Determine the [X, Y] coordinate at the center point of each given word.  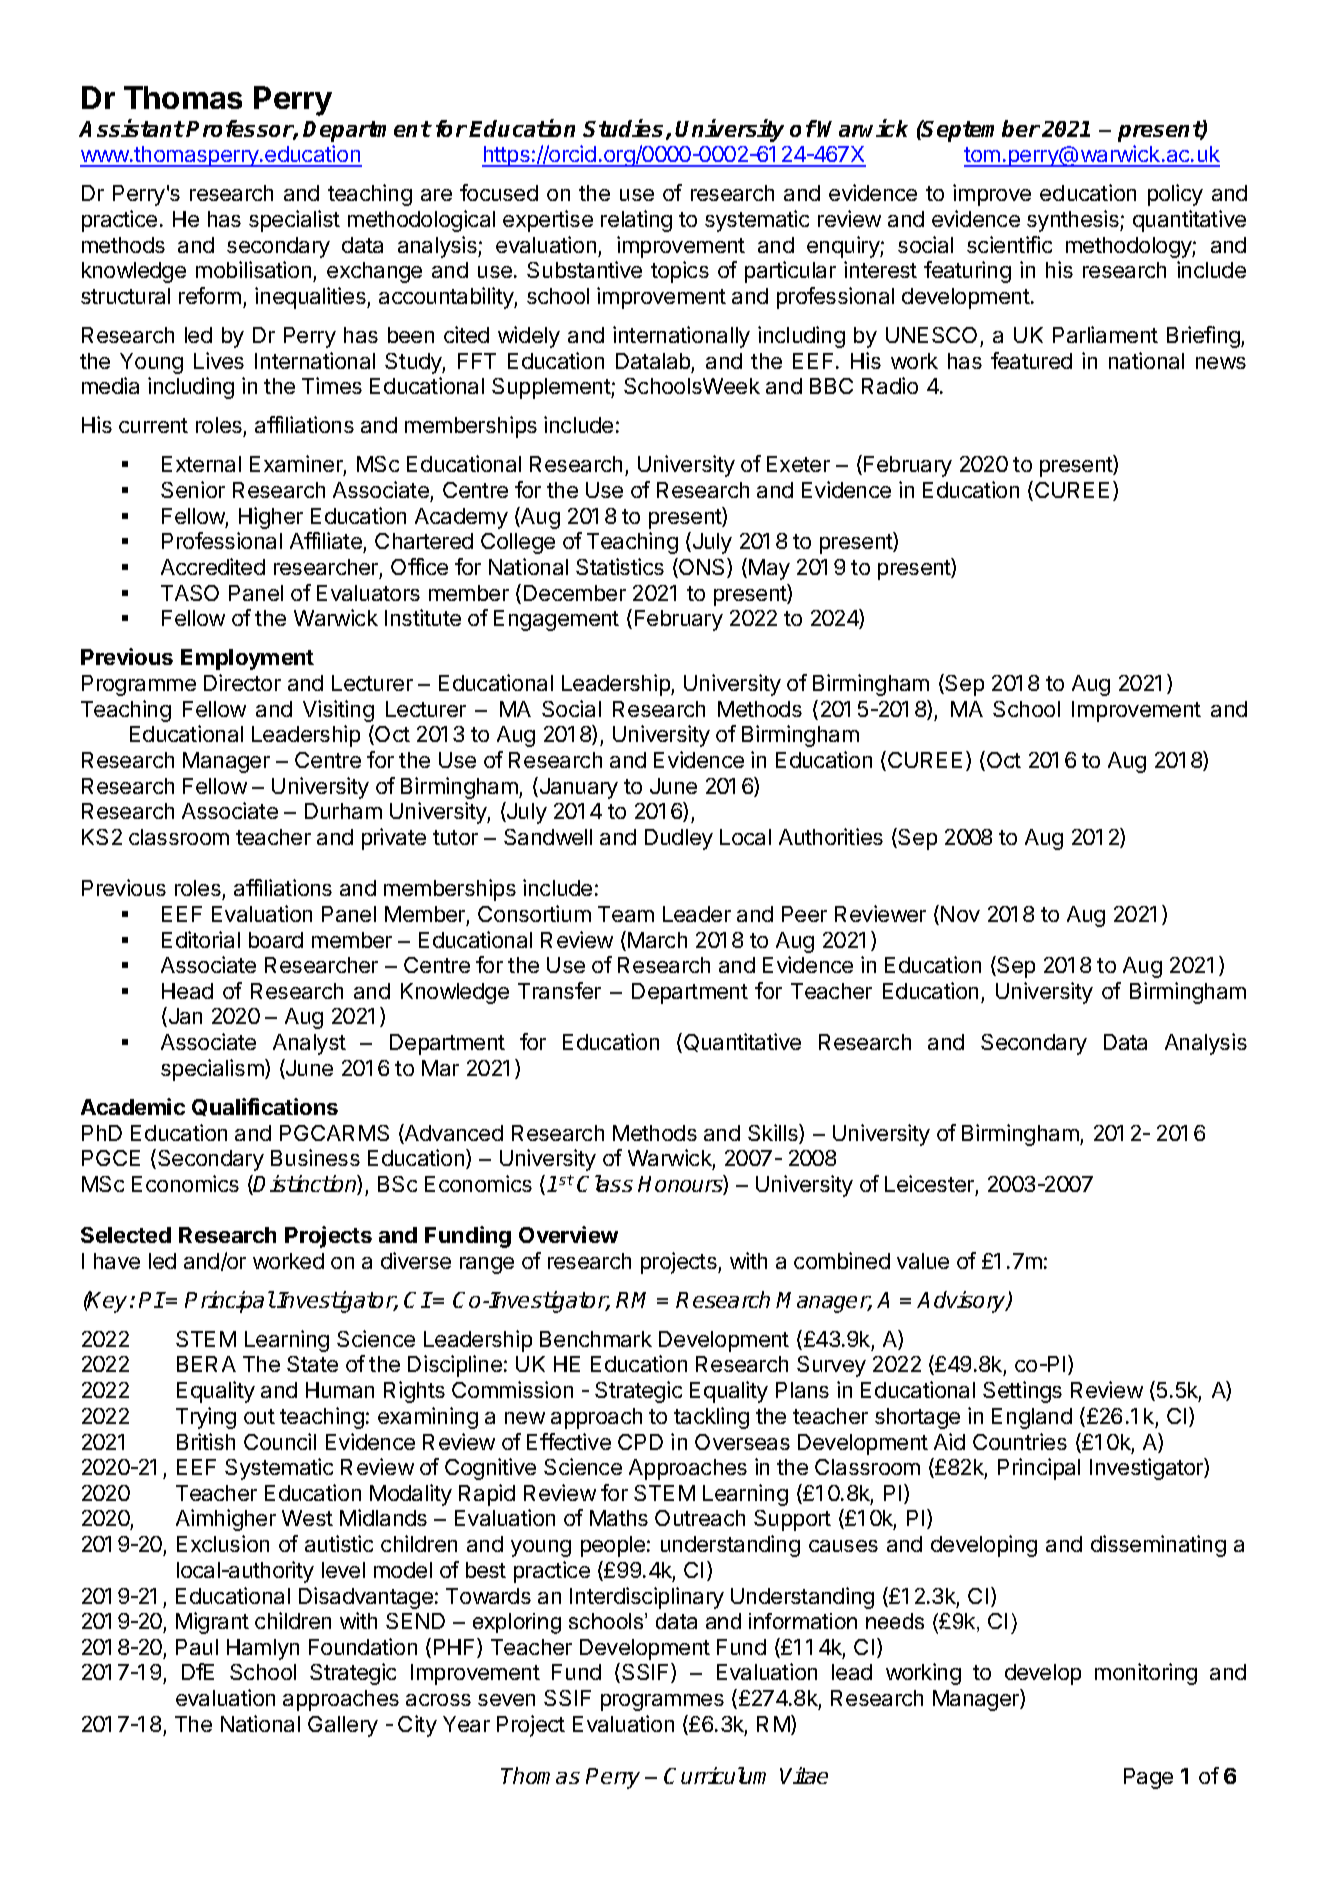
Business [315, 1157]
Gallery [343, 1726]
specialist [294, 221]
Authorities [831, 836]
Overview [568, 1234]
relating [636, 221]
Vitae [804, 1775]
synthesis [1074, 221]
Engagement [556, 620]
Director [242, 682]
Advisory [962, 1302]
